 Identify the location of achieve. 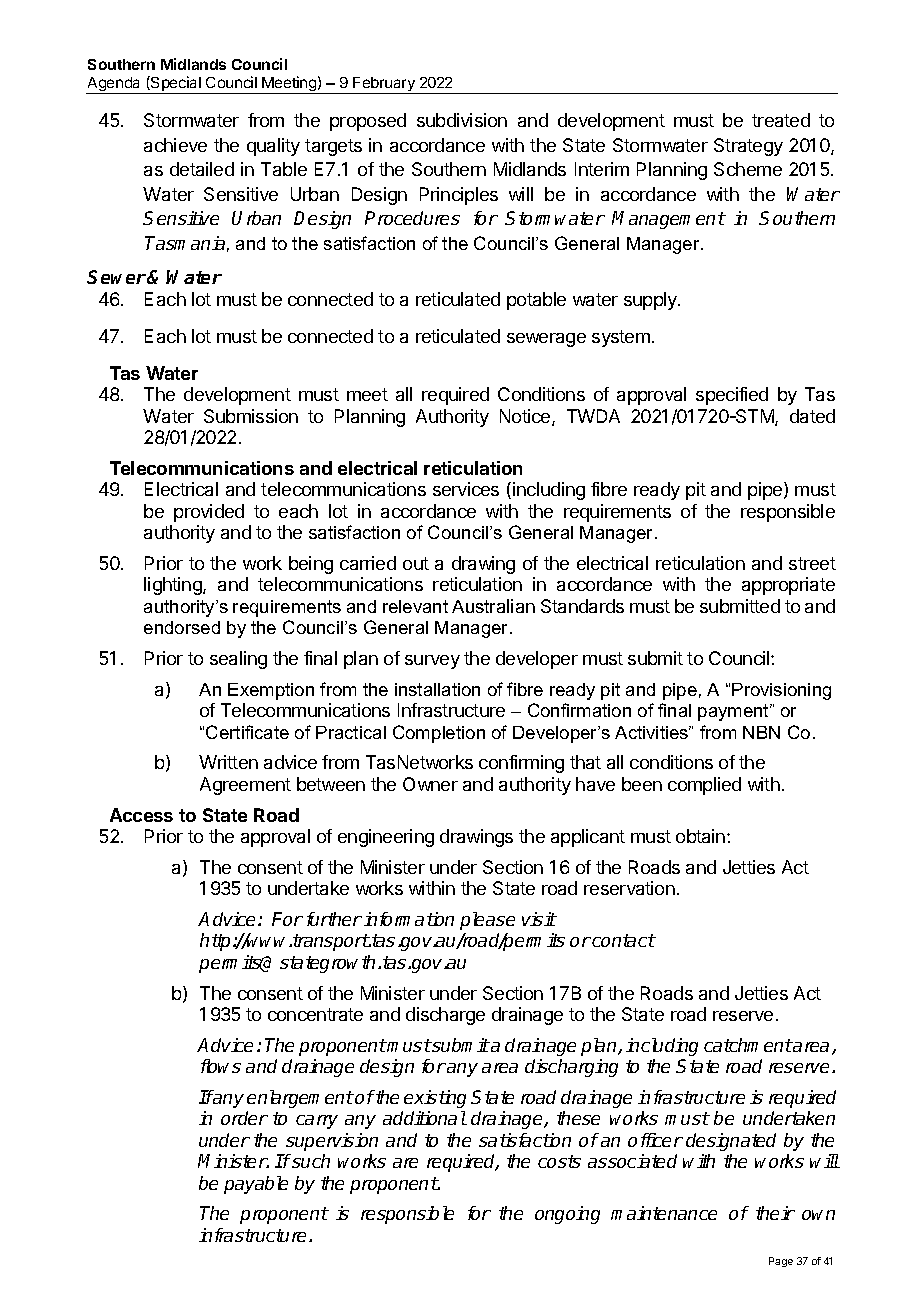
(175, 145).
